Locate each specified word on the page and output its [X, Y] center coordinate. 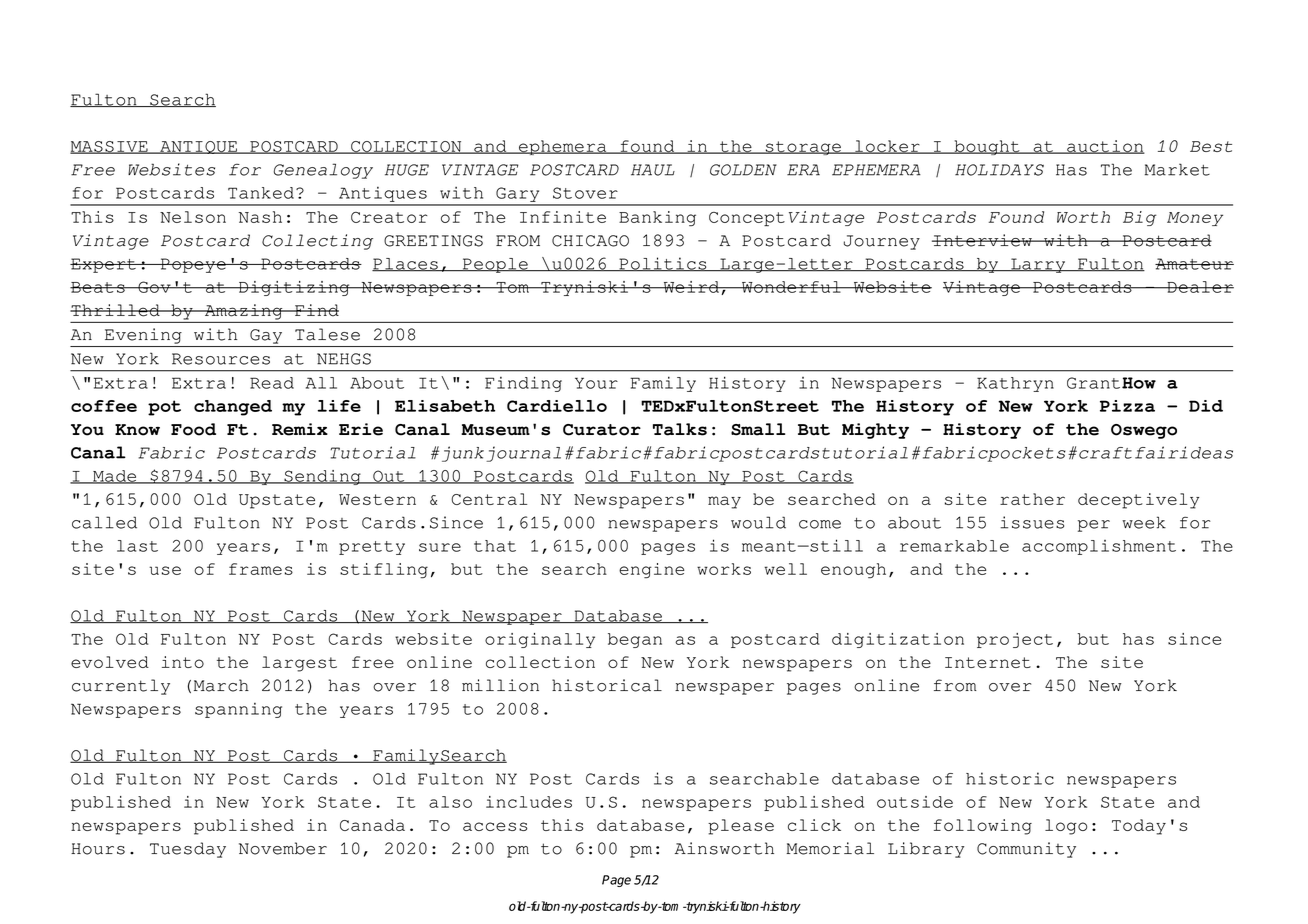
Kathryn [1015, 384]
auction [1105, 147]
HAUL [653, 170]
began [635, 640]
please [741, 827]
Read [272, 383]
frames [261, 569]
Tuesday [188, 850]
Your [596, 383]
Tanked [261, 193]
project [1015, 640]
